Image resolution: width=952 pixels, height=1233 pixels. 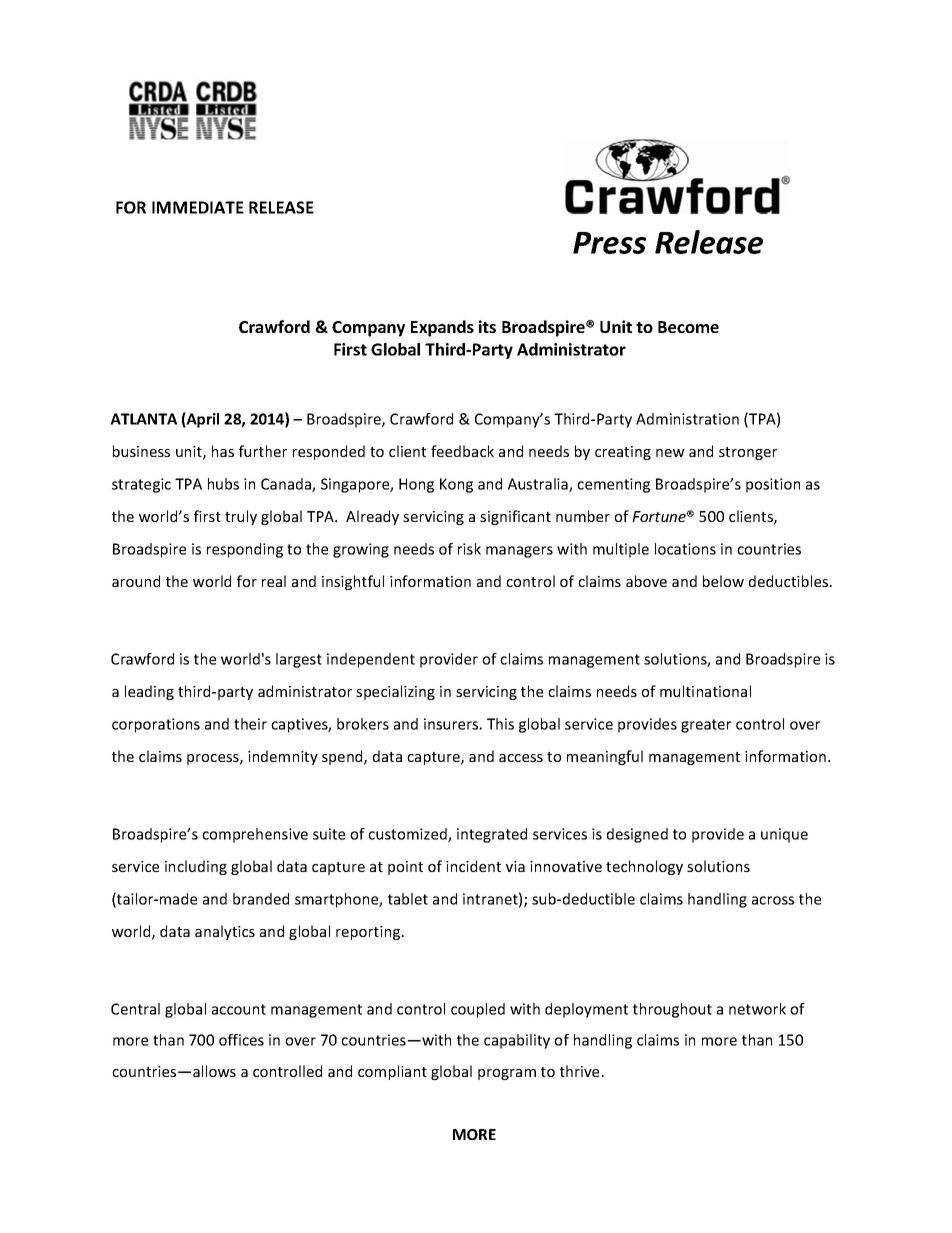 I want to click on its, so click(x=487, y=326).
